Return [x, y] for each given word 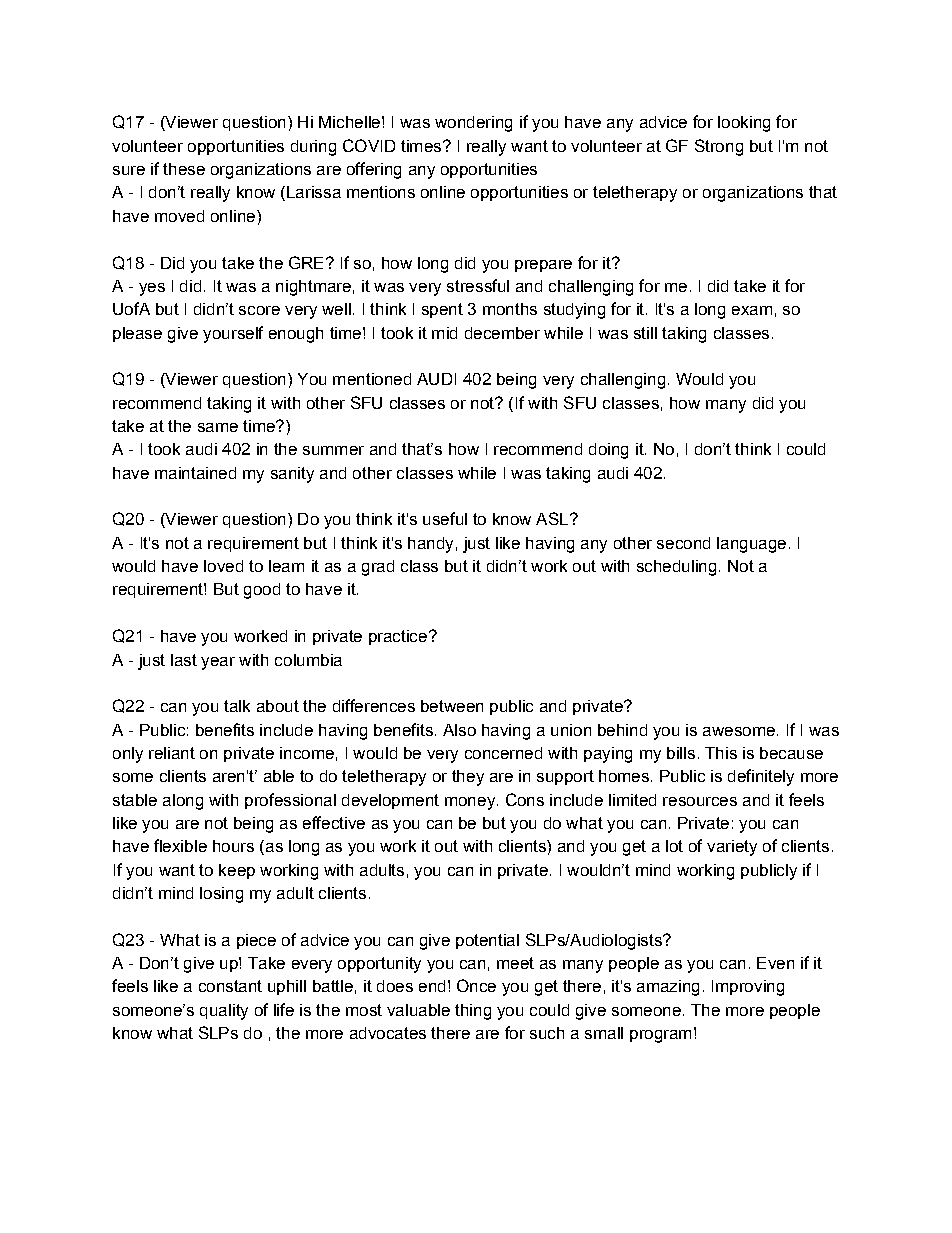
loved [223, 566]
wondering [473, 124]
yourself [233, 334]
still [645, 333]
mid [444, 333]
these [184, 169]
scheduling [676, 568]
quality [224, 1012]
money [470, 803]
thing [473, 1012]
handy [430, 545]
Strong [719, 147]
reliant [172, 753]
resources [700, 801]
